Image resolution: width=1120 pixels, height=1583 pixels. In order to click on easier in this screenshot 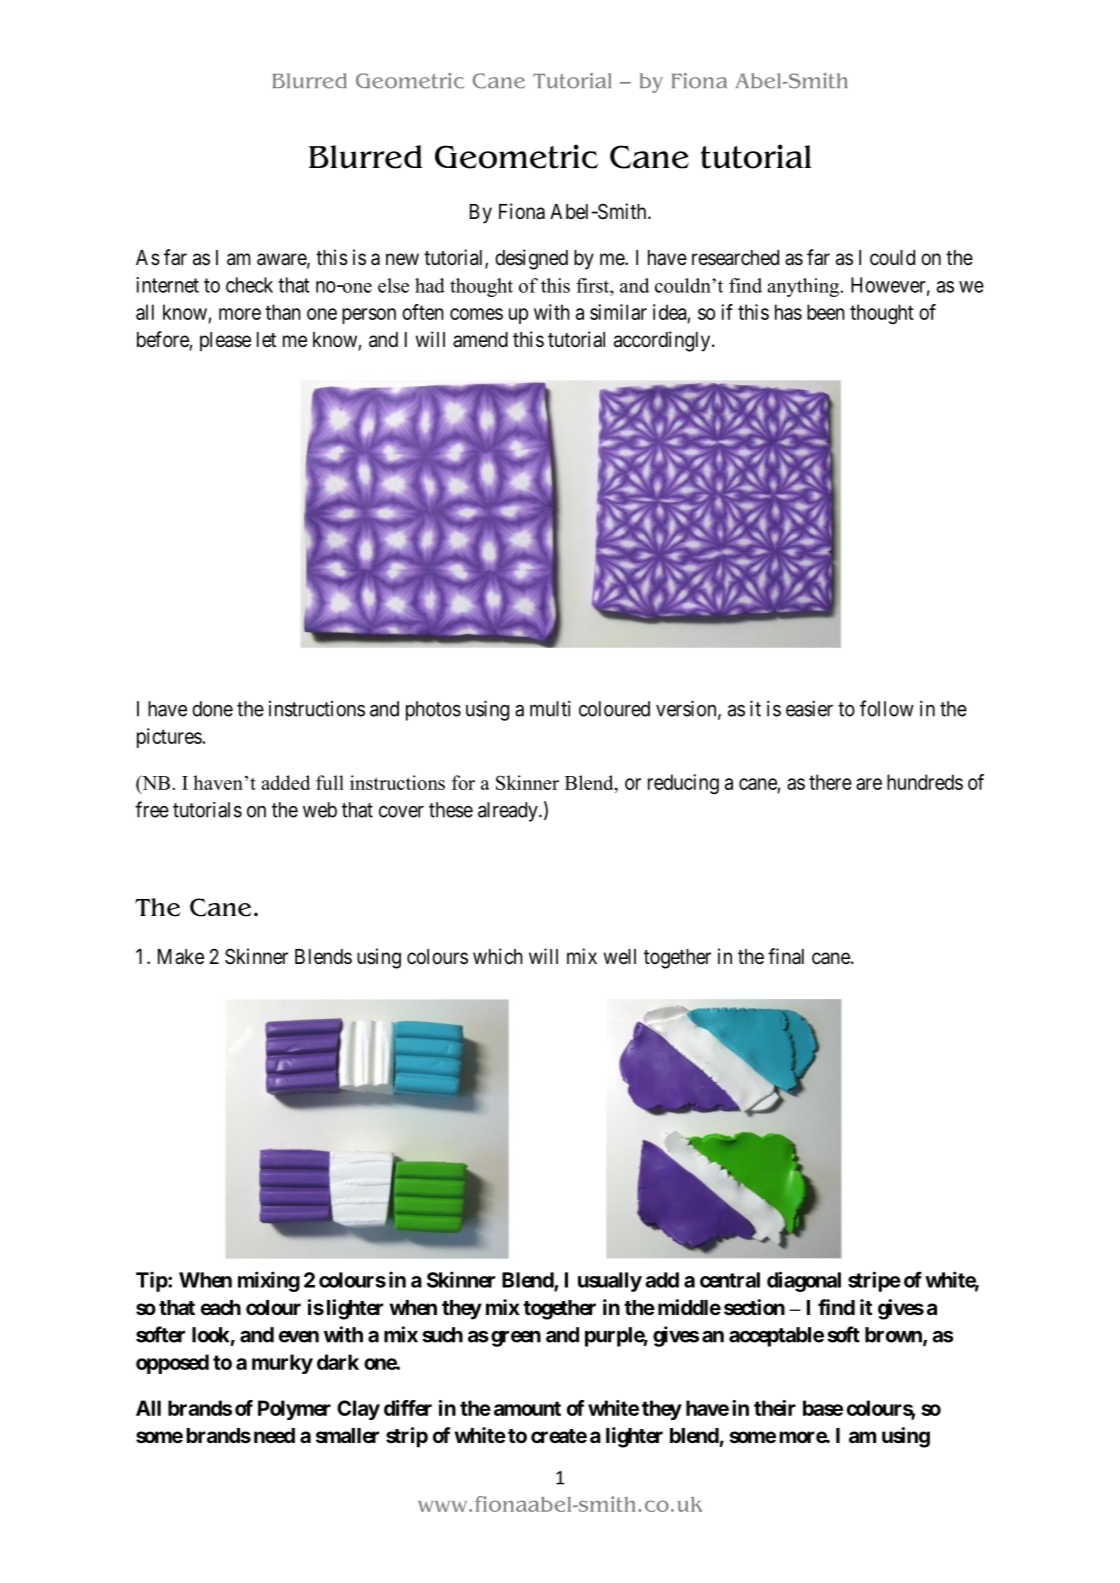, I will do `click(809, 708)`.
